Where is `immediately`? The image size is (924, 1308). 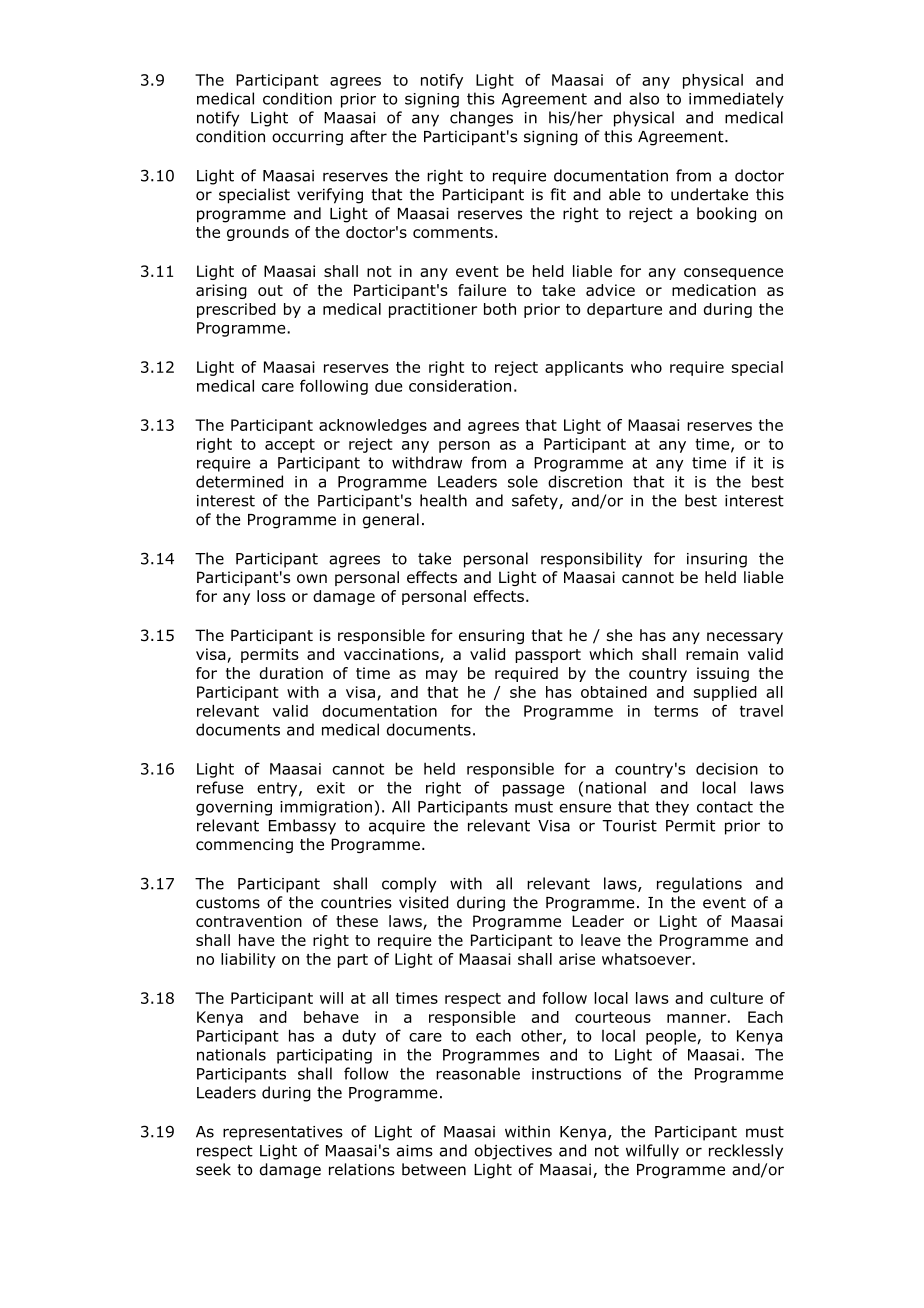 immediately is located at coordinates (736, 100).
